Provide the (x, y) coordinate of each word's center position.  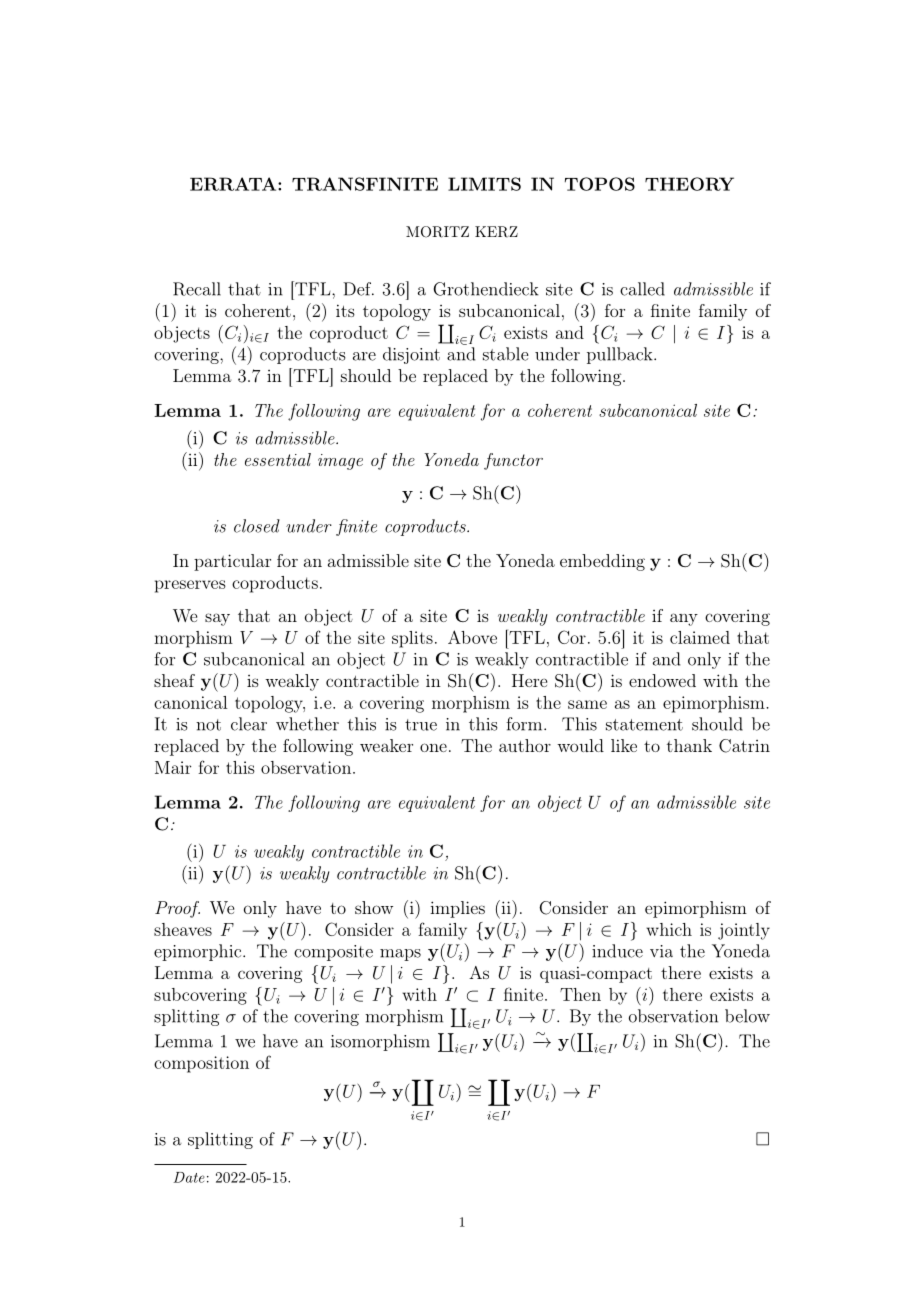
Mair (173, 767)
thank (689, 745)
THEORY (689, 184)
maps (400, 955)
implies (457, 909)
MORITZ (437, 232)
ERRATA (234, 184)
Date (189, 1177)
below (747, 1016)
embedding (602, 562)
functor (513, 461)
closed (257, 526)
